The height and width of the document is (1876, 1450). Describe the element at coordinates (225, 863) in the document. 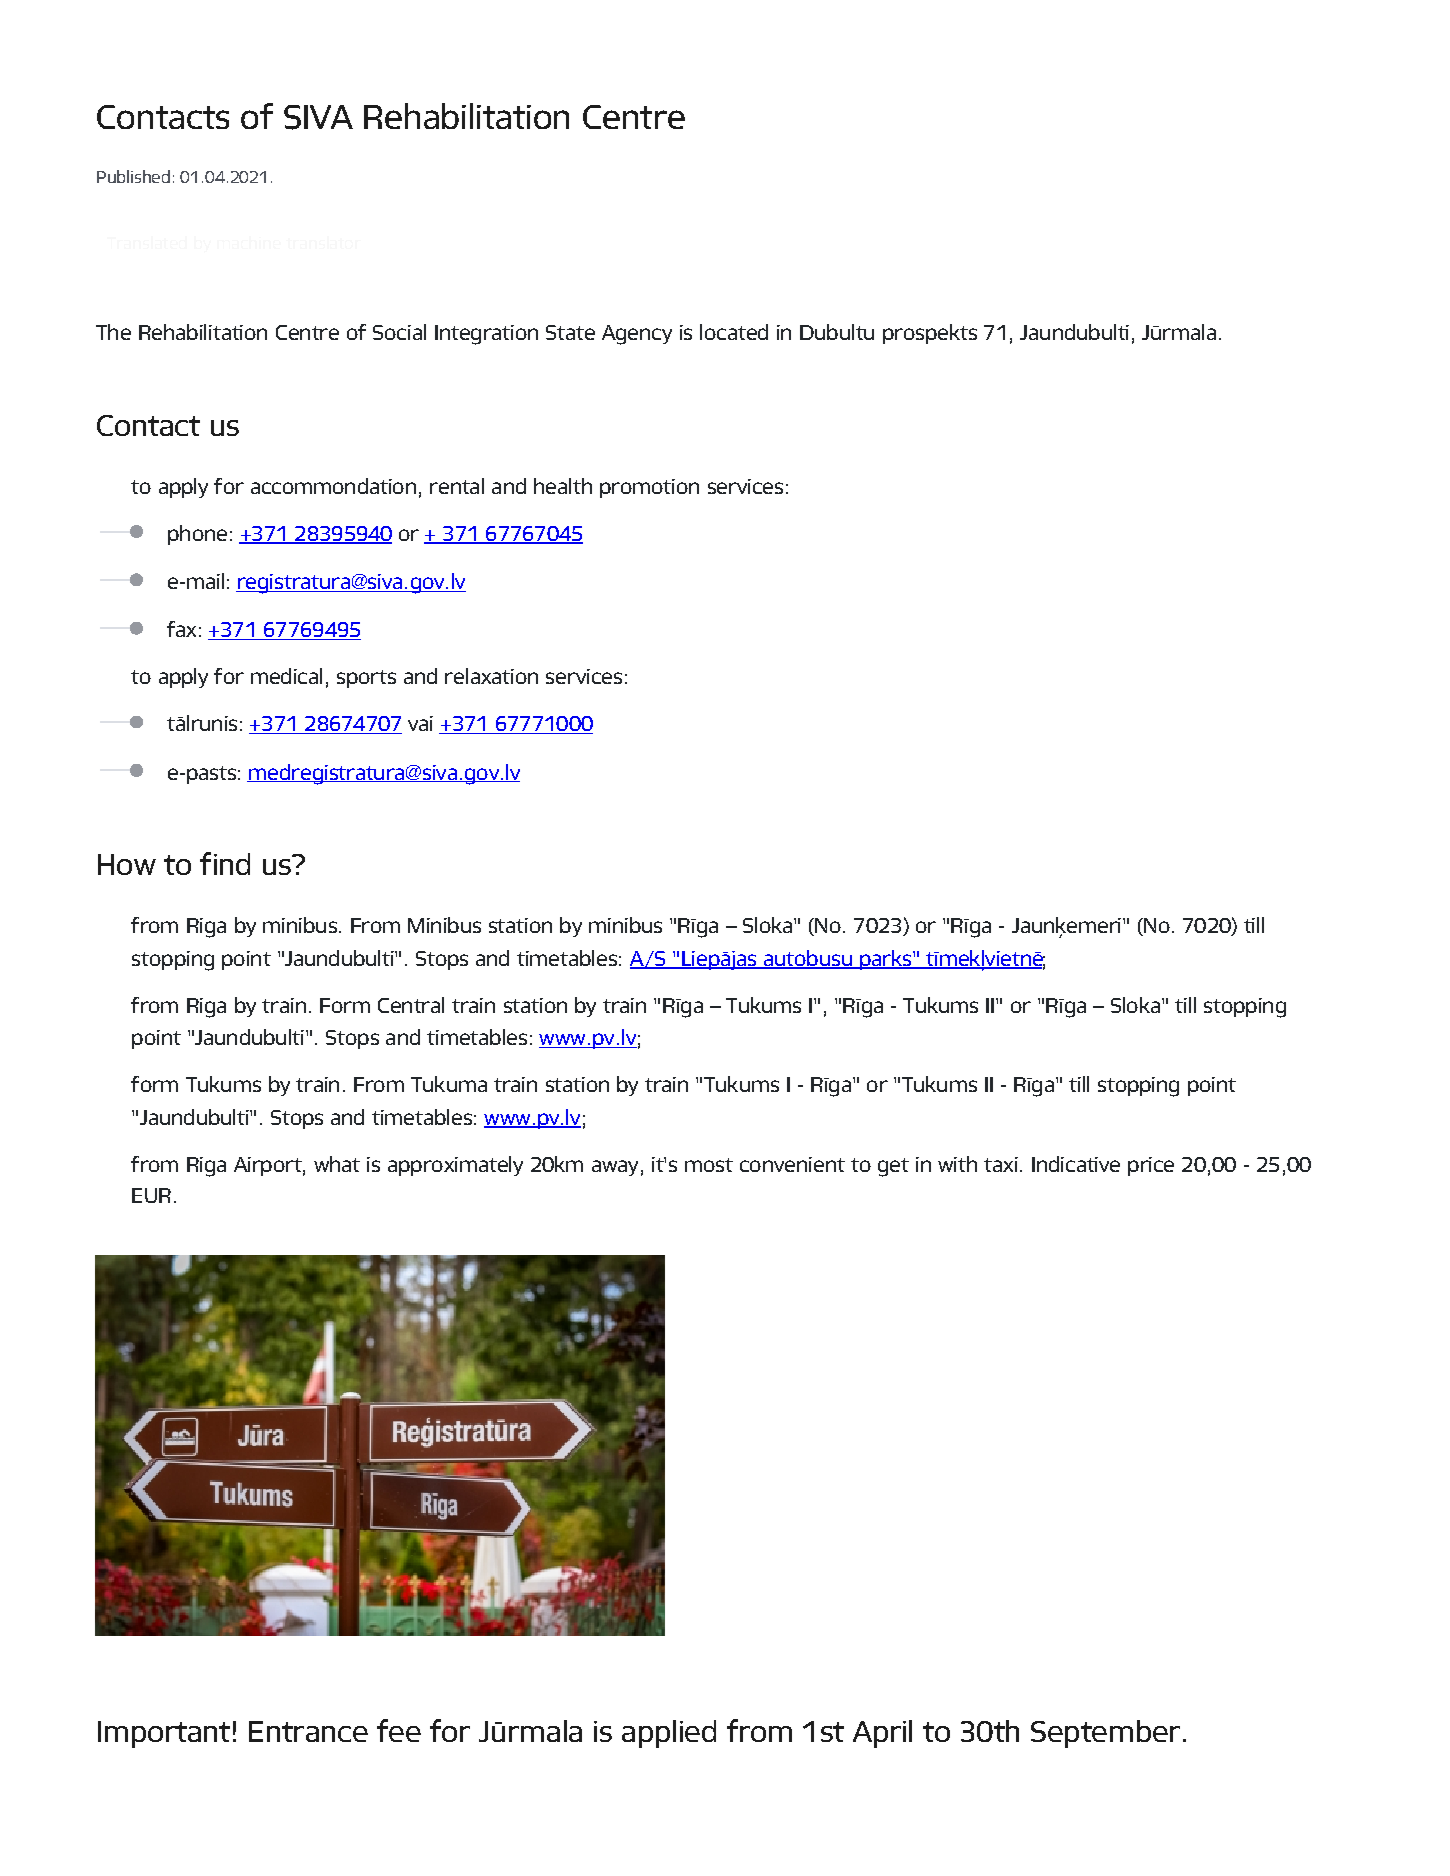

I see `find` at that location.
